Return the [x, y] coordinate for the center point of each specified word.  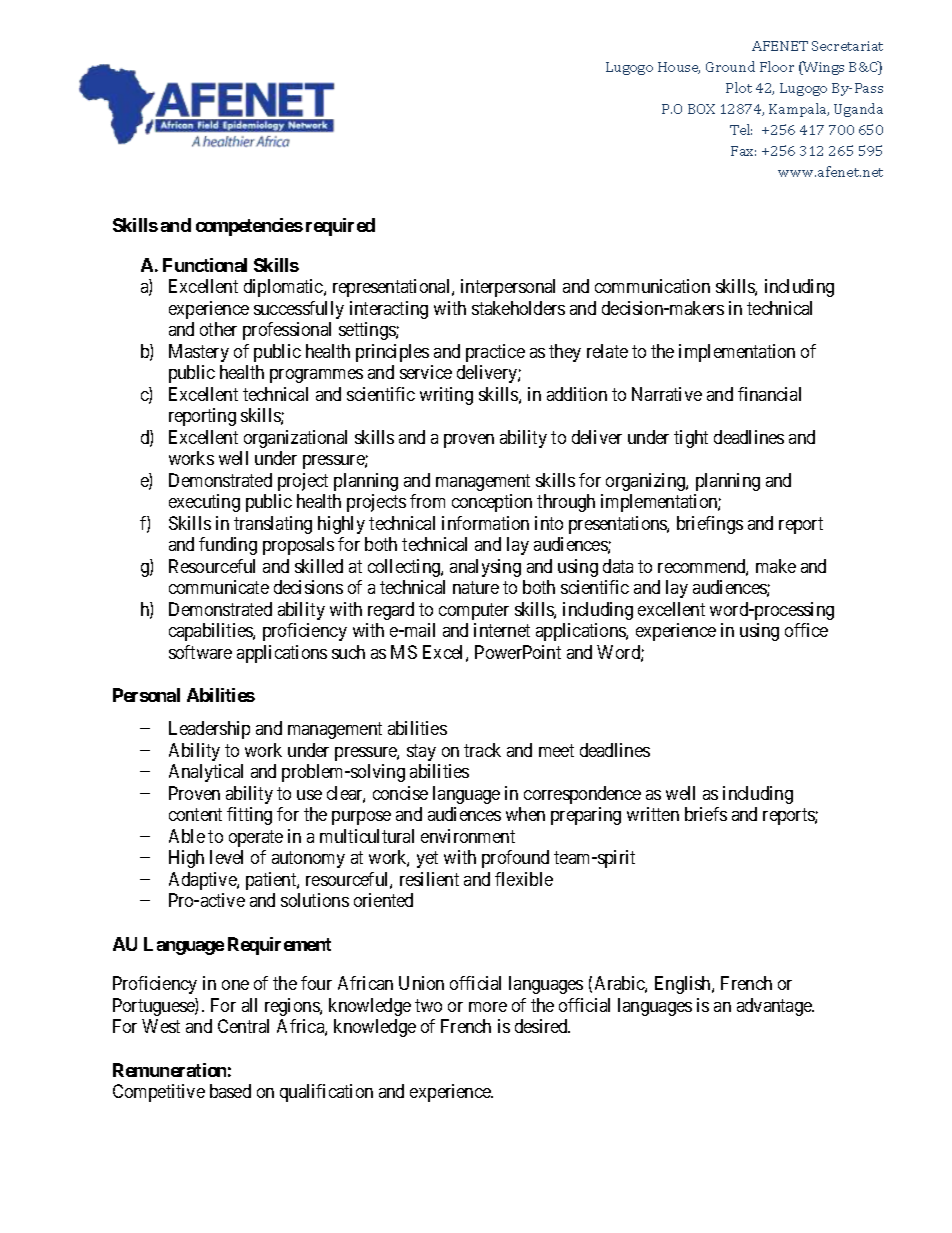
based [230, 1091]
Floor [777, 66]
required [340, 227]
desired [542, 1026]
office [806, 630]
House [679, 68]
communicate [219, 587]
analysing [485, 568]
